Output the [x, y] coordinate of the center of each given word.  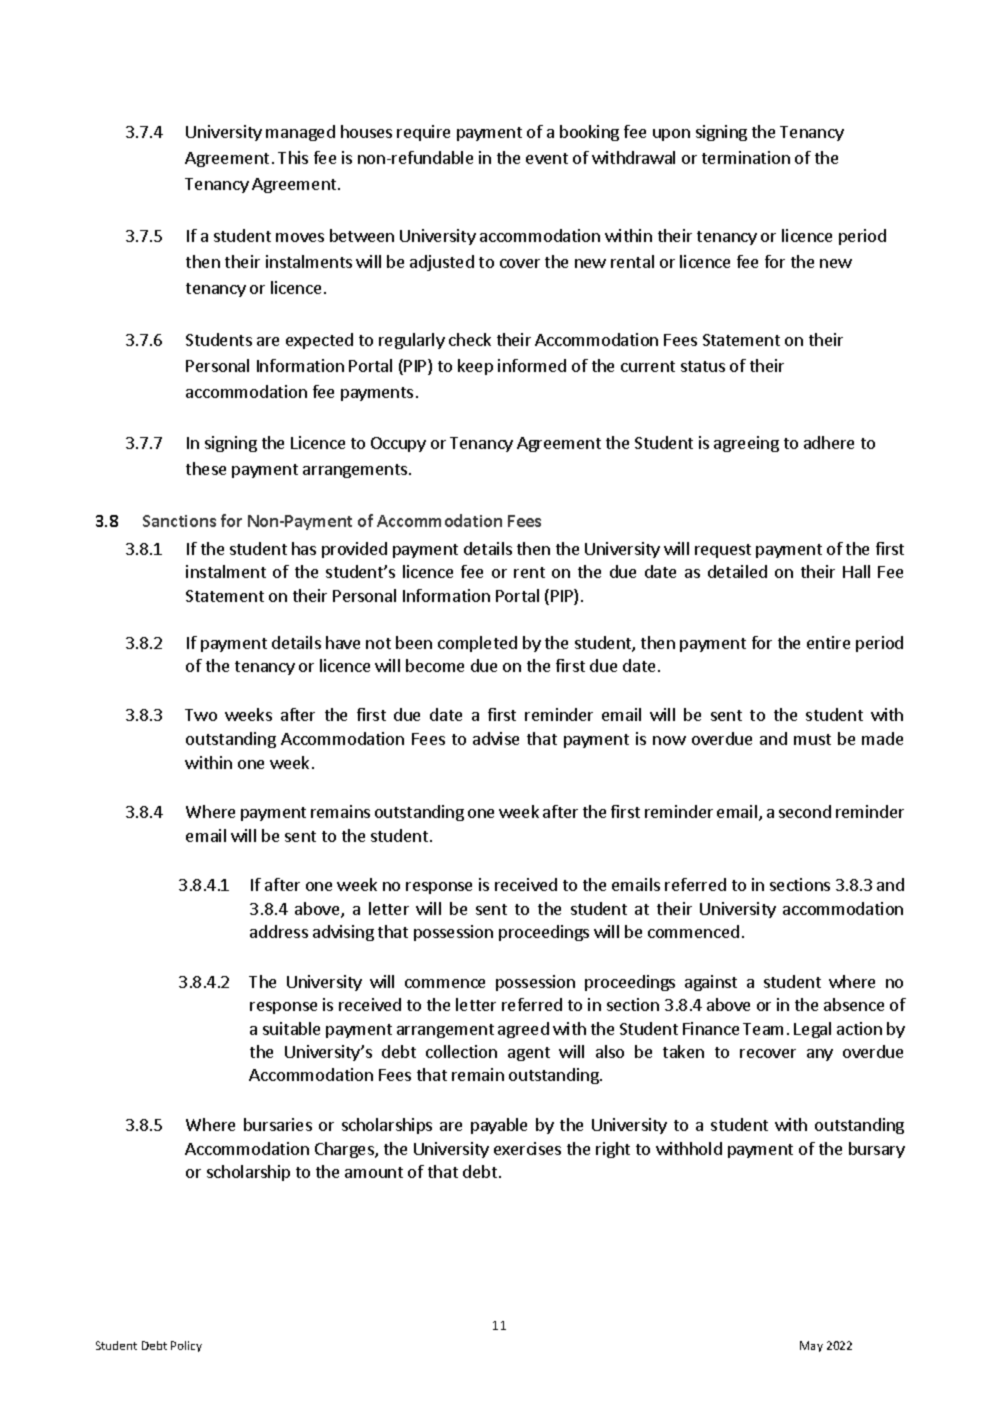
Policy [186, 1346]
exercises [527, 1148]
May [811, 1346]
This [293, 157]
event [547, 158]
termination [746, 157]
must [812, 739]
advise [496, 738]
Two [201, 715]
